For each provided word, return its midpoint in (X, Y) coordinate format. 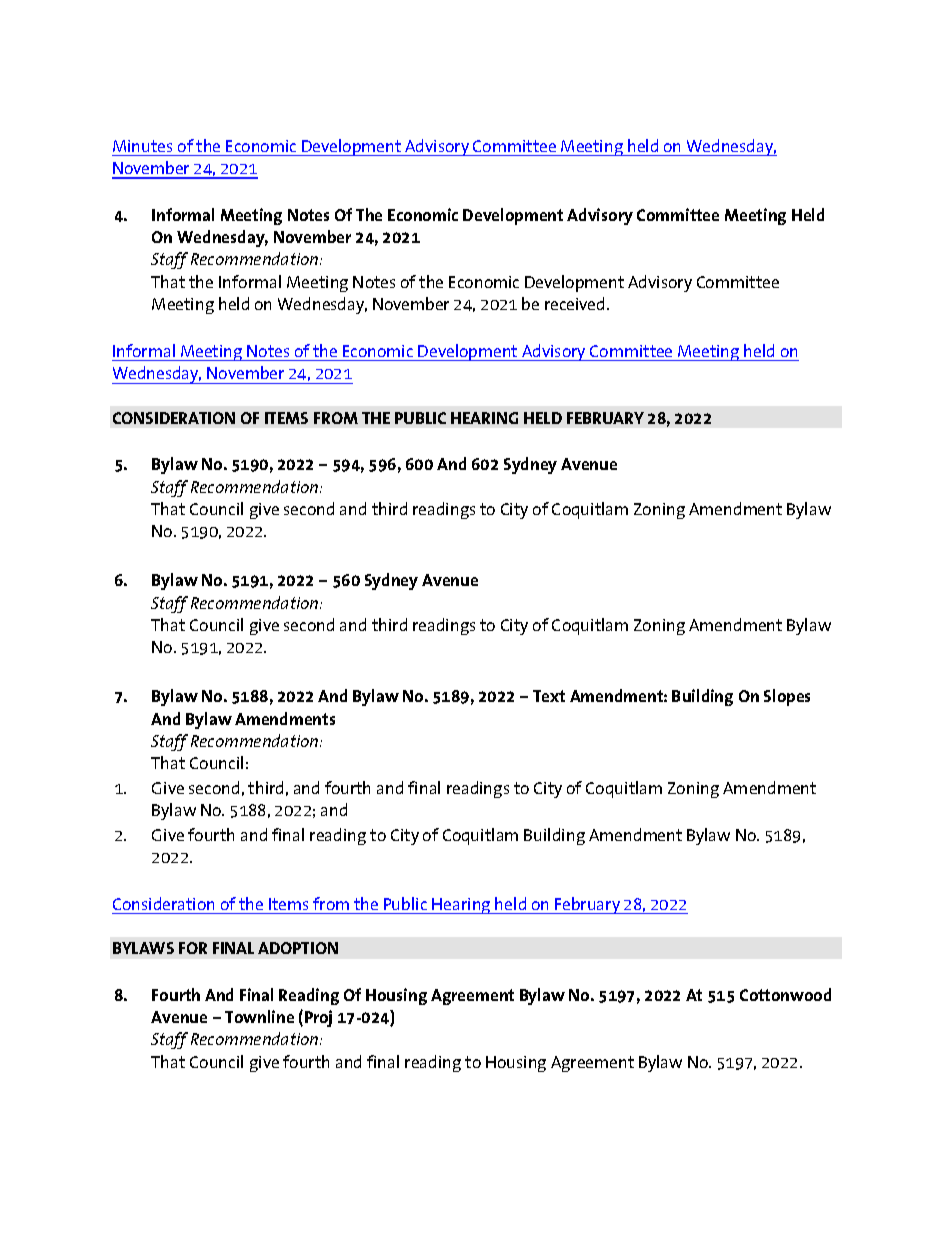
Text (549, 696)
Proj (318, 1018)
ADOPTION (298, 948)
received (574, 303)
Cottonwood (785, 994)
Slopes (787, 697)
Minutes (142, 146)
